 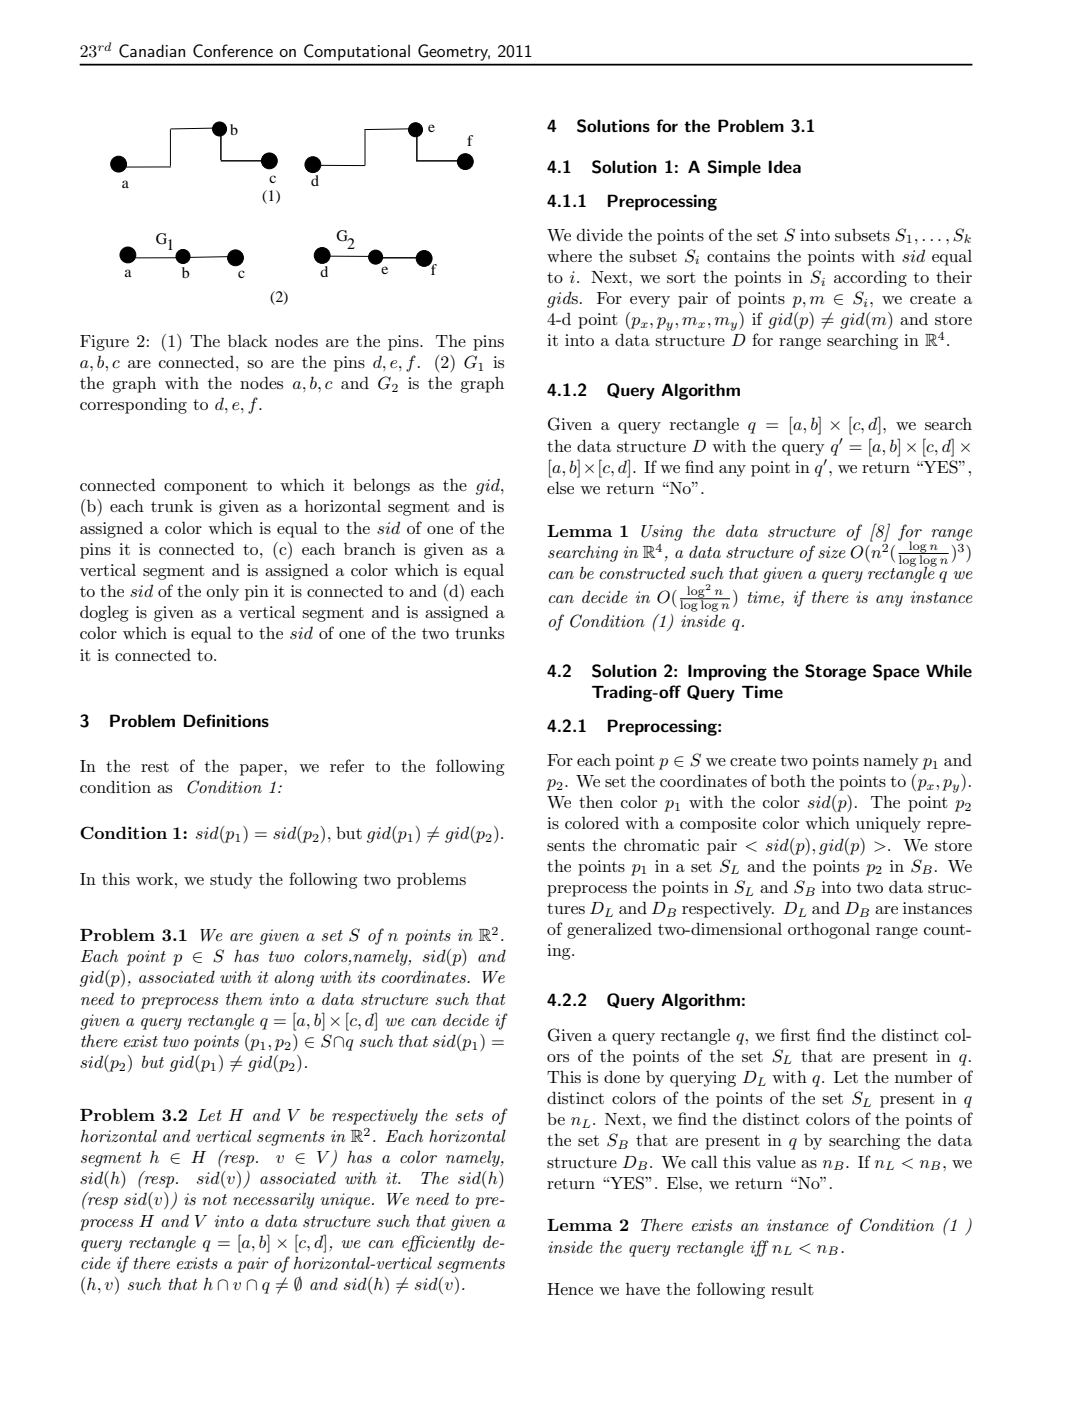 I want to click on Conference, so click(x=233, y=51).
